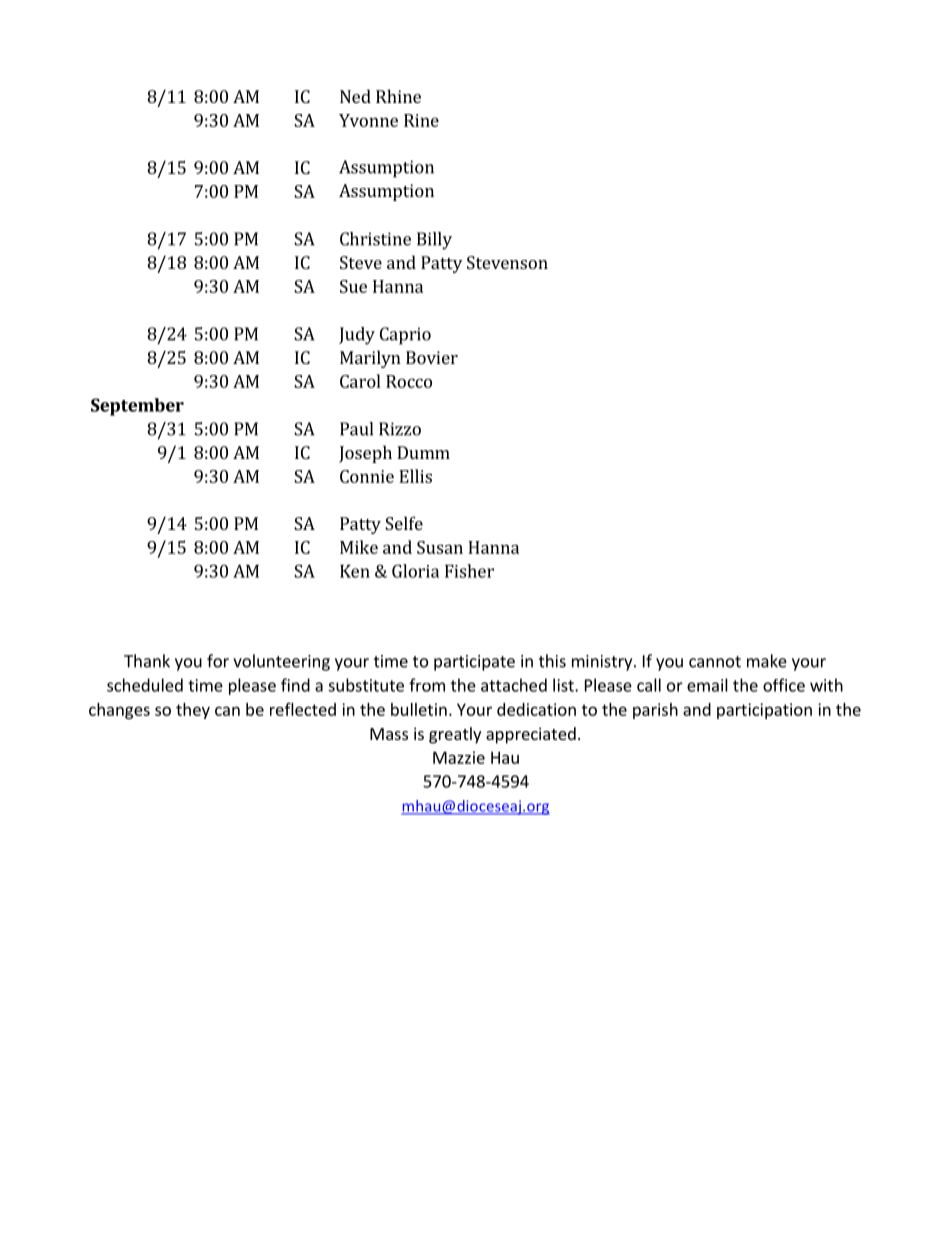 The width and height of the page is (952, 1233). Describe the element at coordinates (193, 711) in the page. I see `they` at that location.
